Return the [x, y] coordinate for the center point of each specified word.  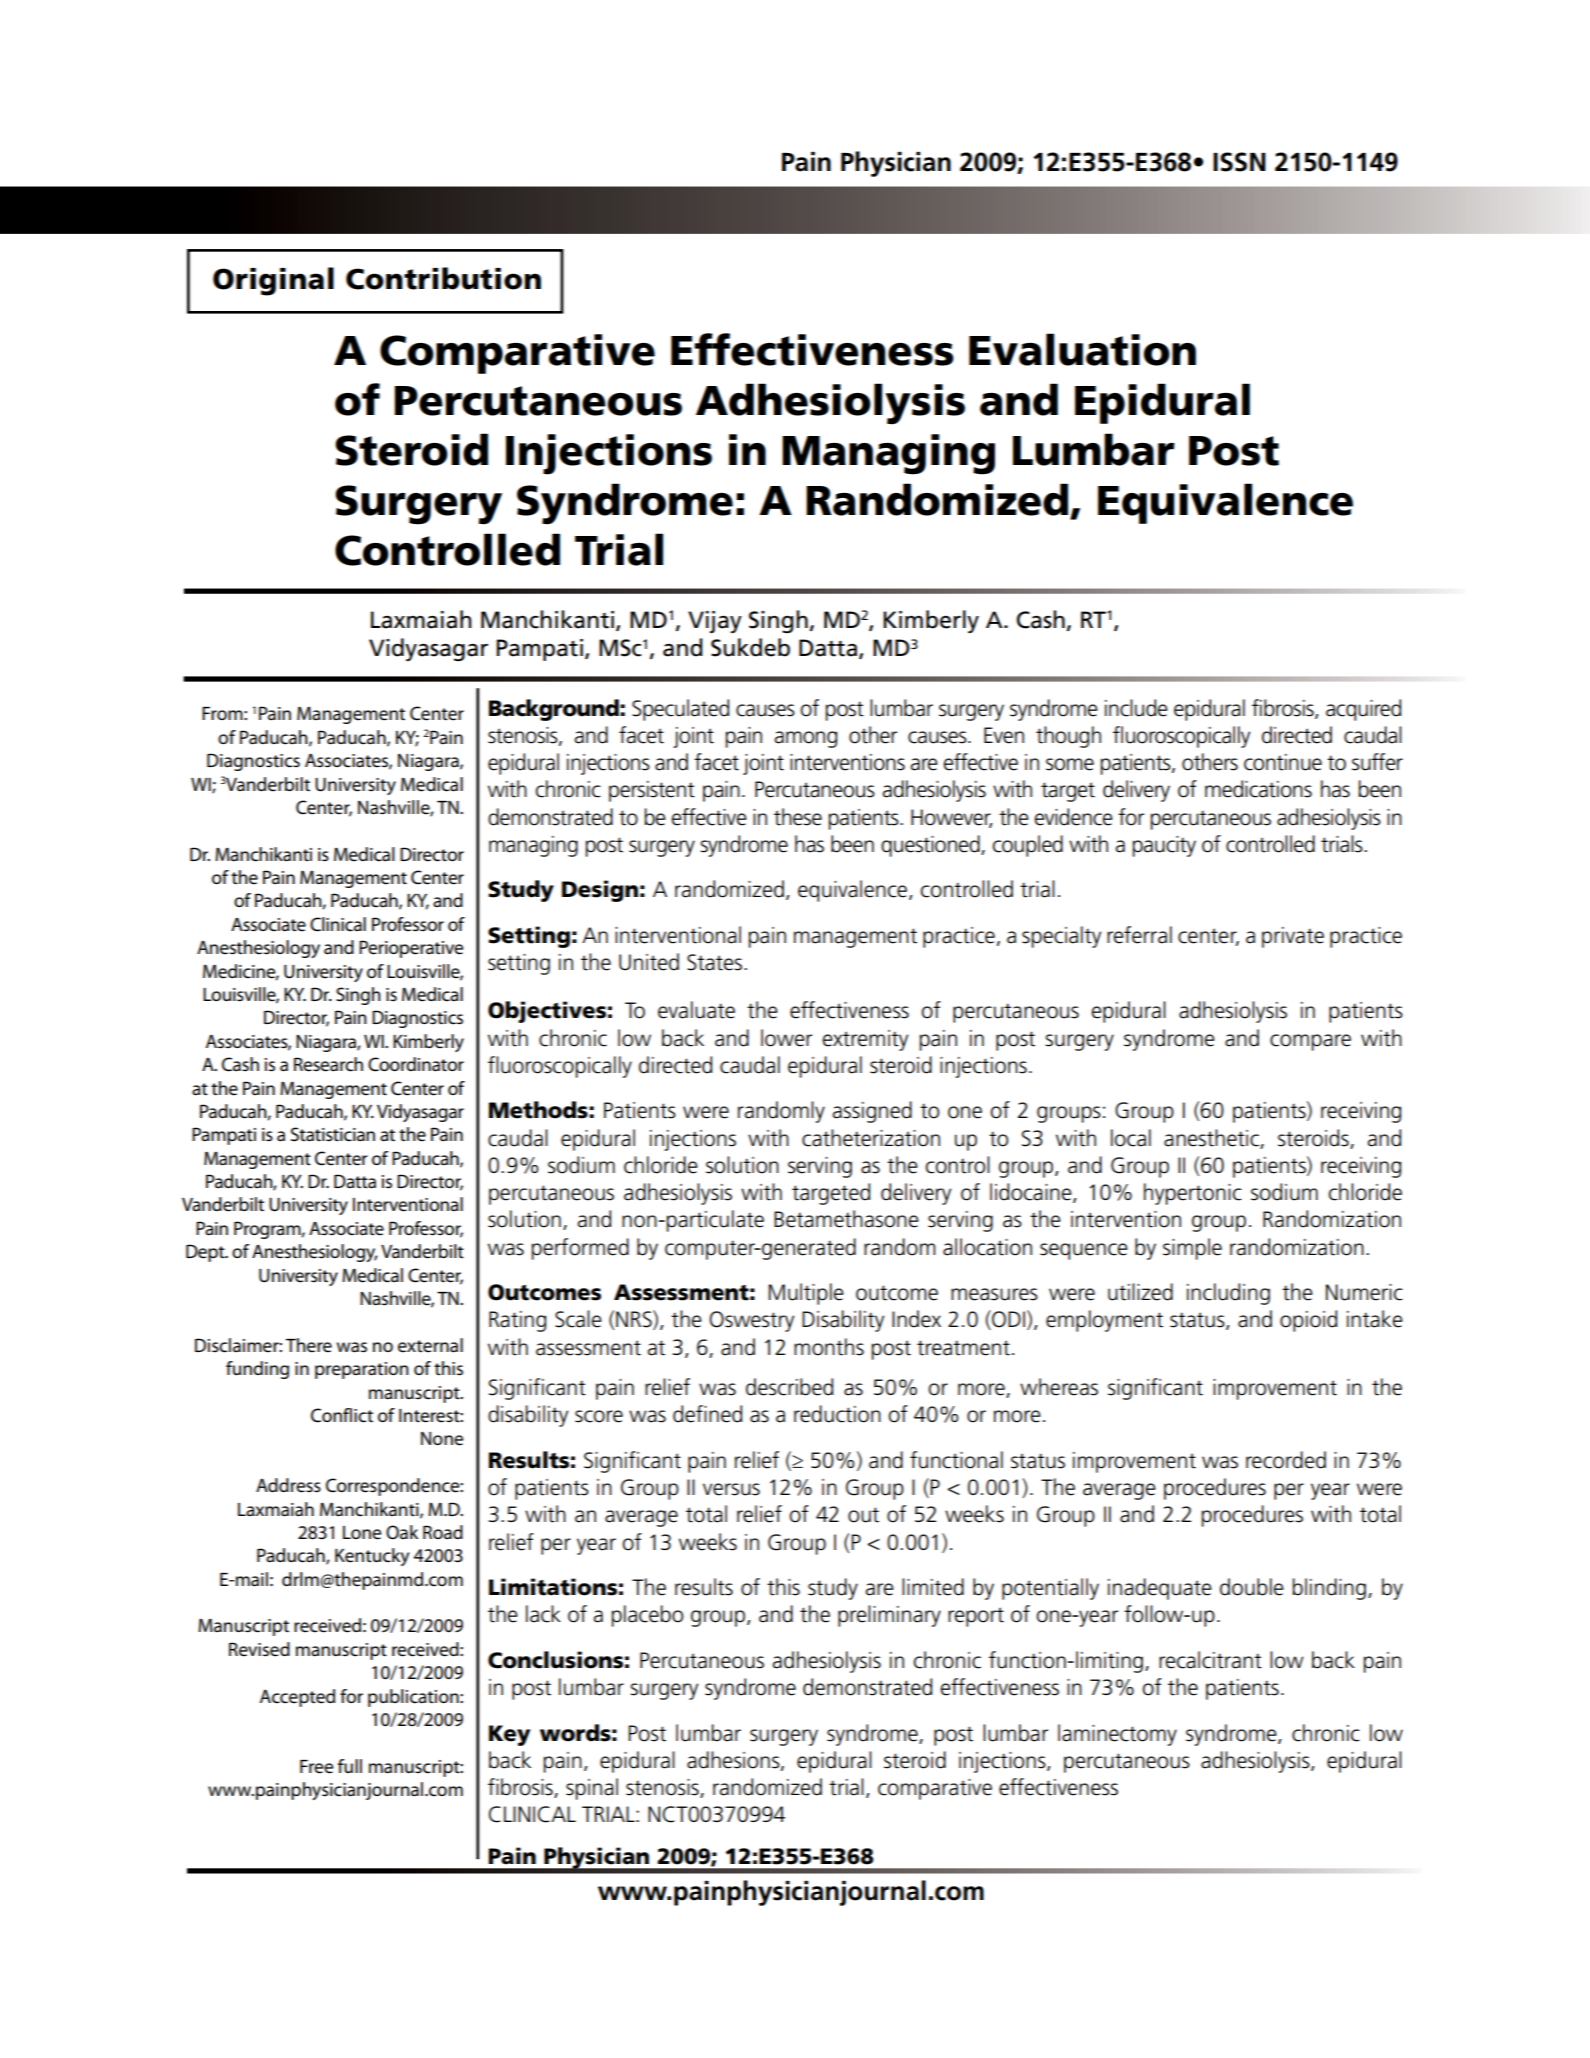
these [798, 817]
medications [1258, 789]
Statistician [333, 1134]
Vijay [715, 622]
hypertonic [1193, 1194]
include [1136, 708]
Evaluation [1082, 349]
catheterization [871, 1138]
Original [273, 281]
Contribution [443, 278]
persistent [652, 791]
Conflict [342, 1415]
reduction [837, 1414]
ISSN [1239, 162]
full [350, 1766]
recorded [1286, 1460]
